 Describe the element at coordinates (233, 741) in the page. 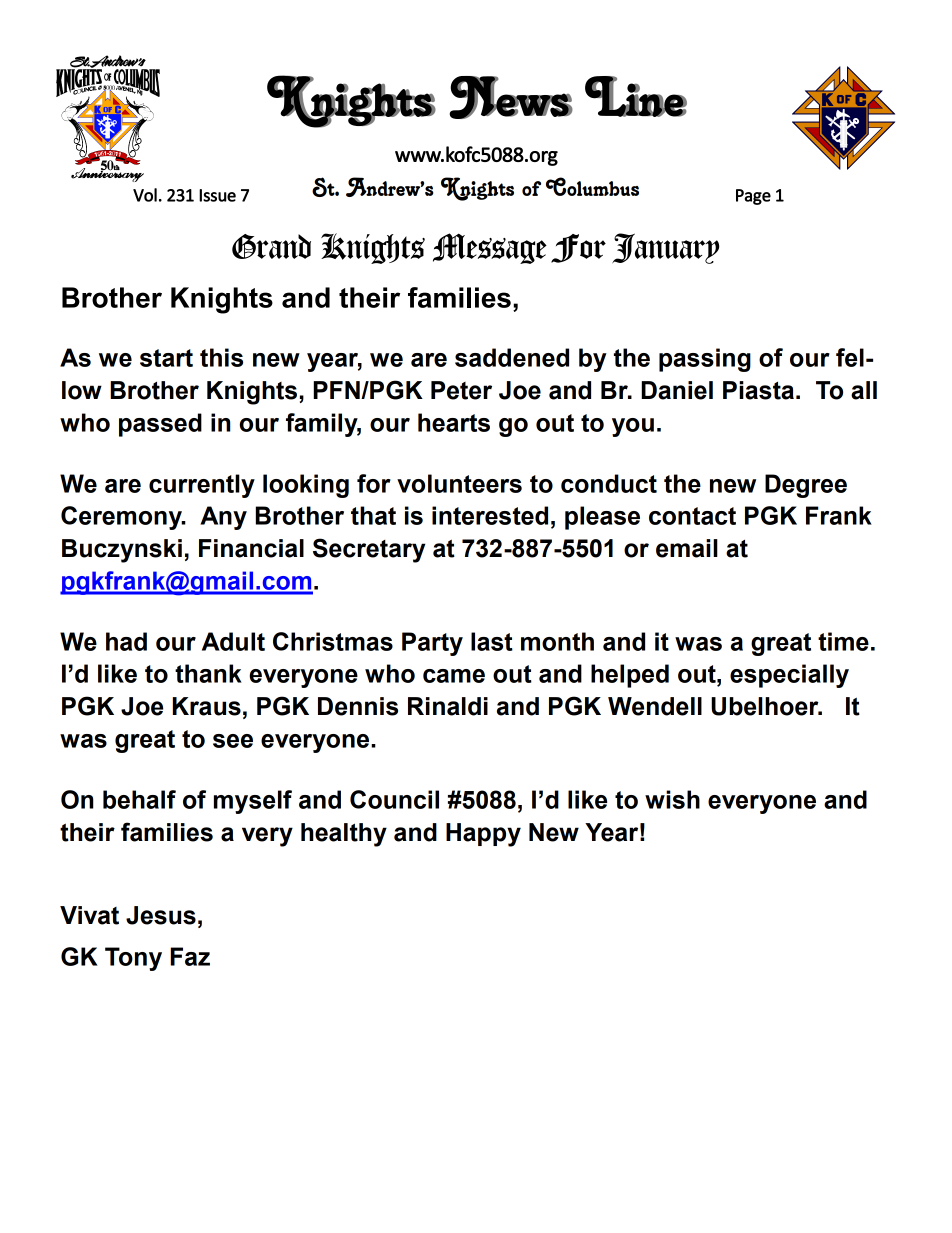

I see `see` at that location.
